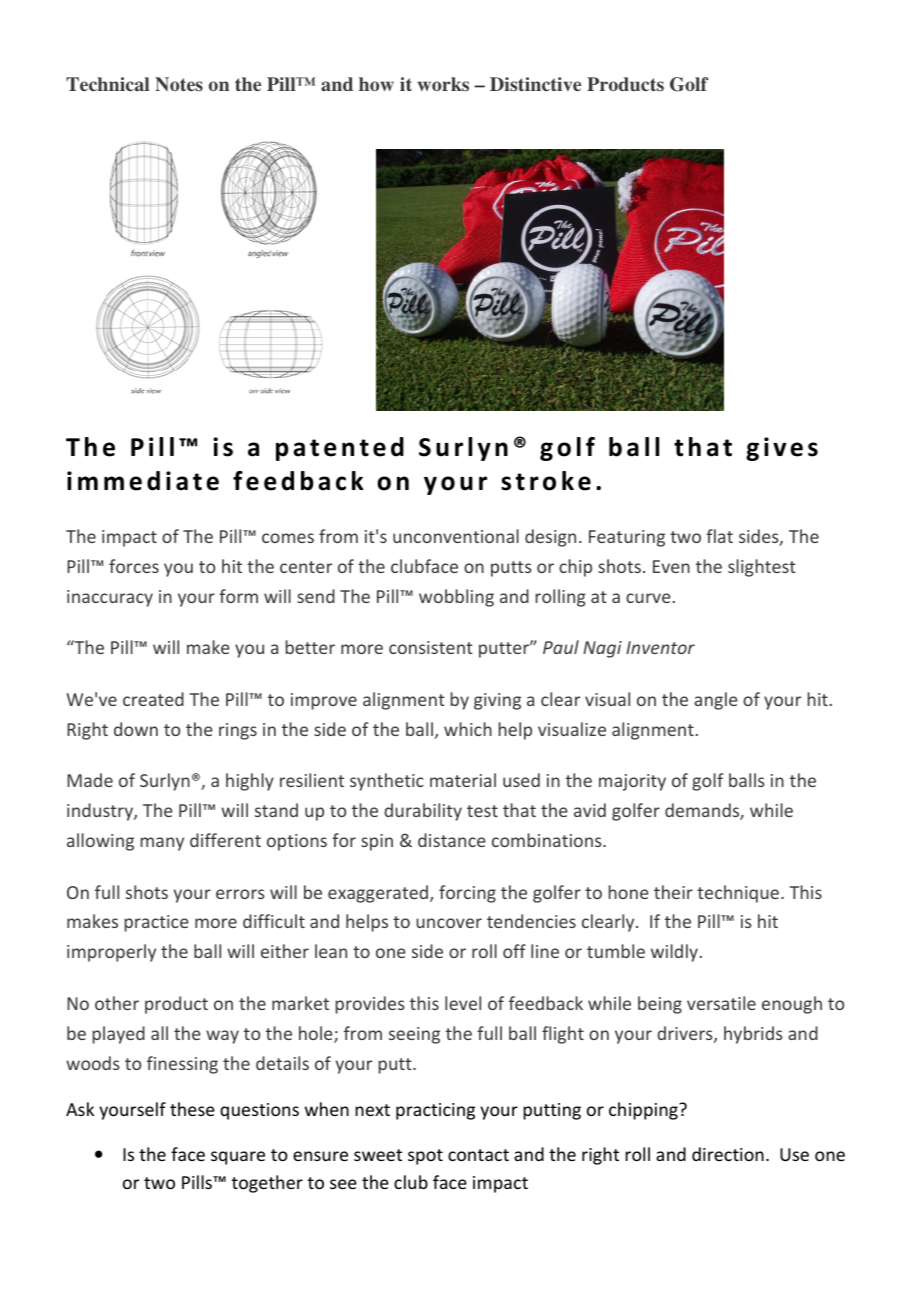 The image size is (924, 1308). I want to click on Distinctive, so click(535, 84).
